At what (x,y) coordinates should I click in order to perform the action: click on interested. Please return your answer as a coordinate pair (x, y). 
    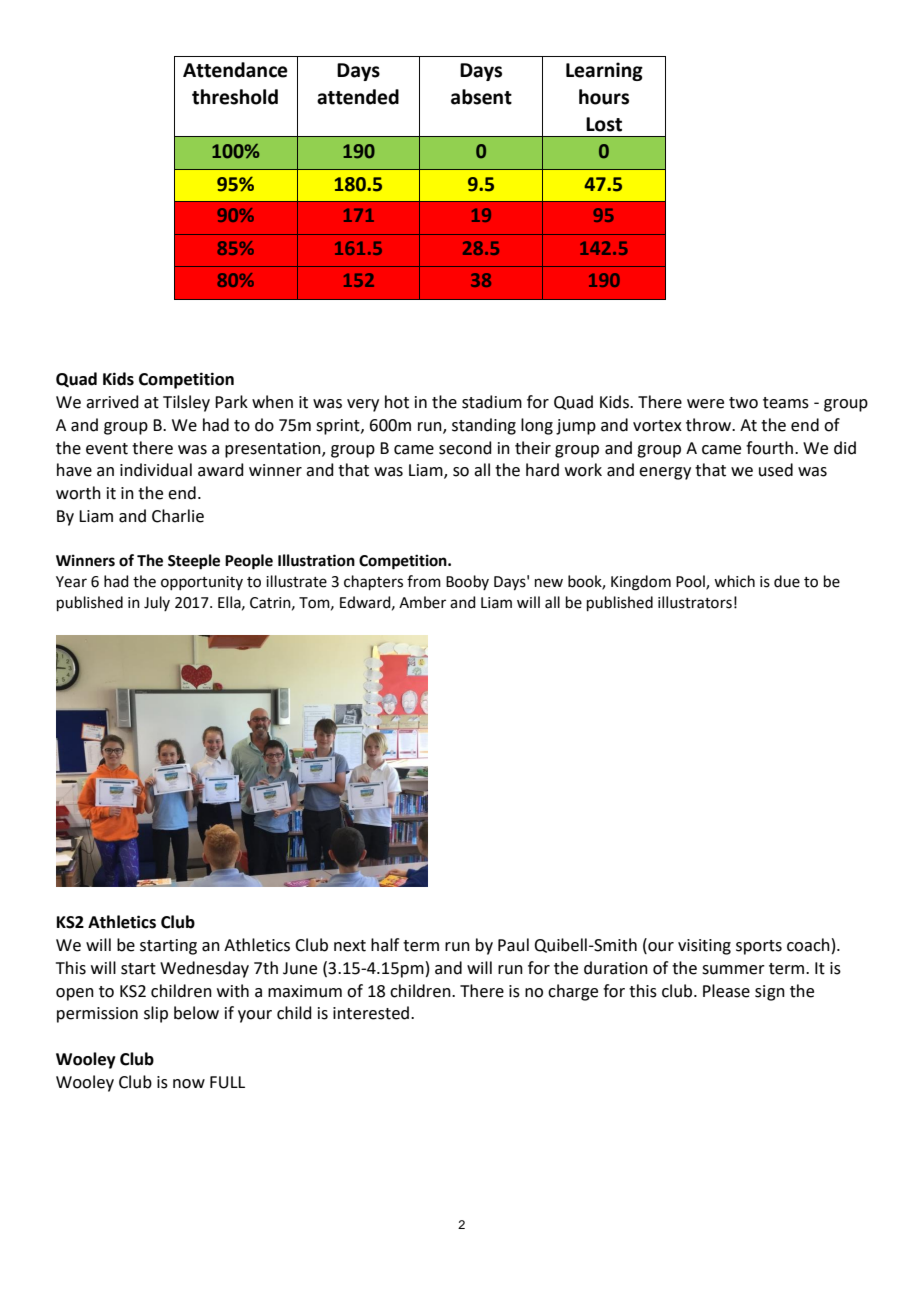
    Looking at the image, I should click on (371, 1013).
